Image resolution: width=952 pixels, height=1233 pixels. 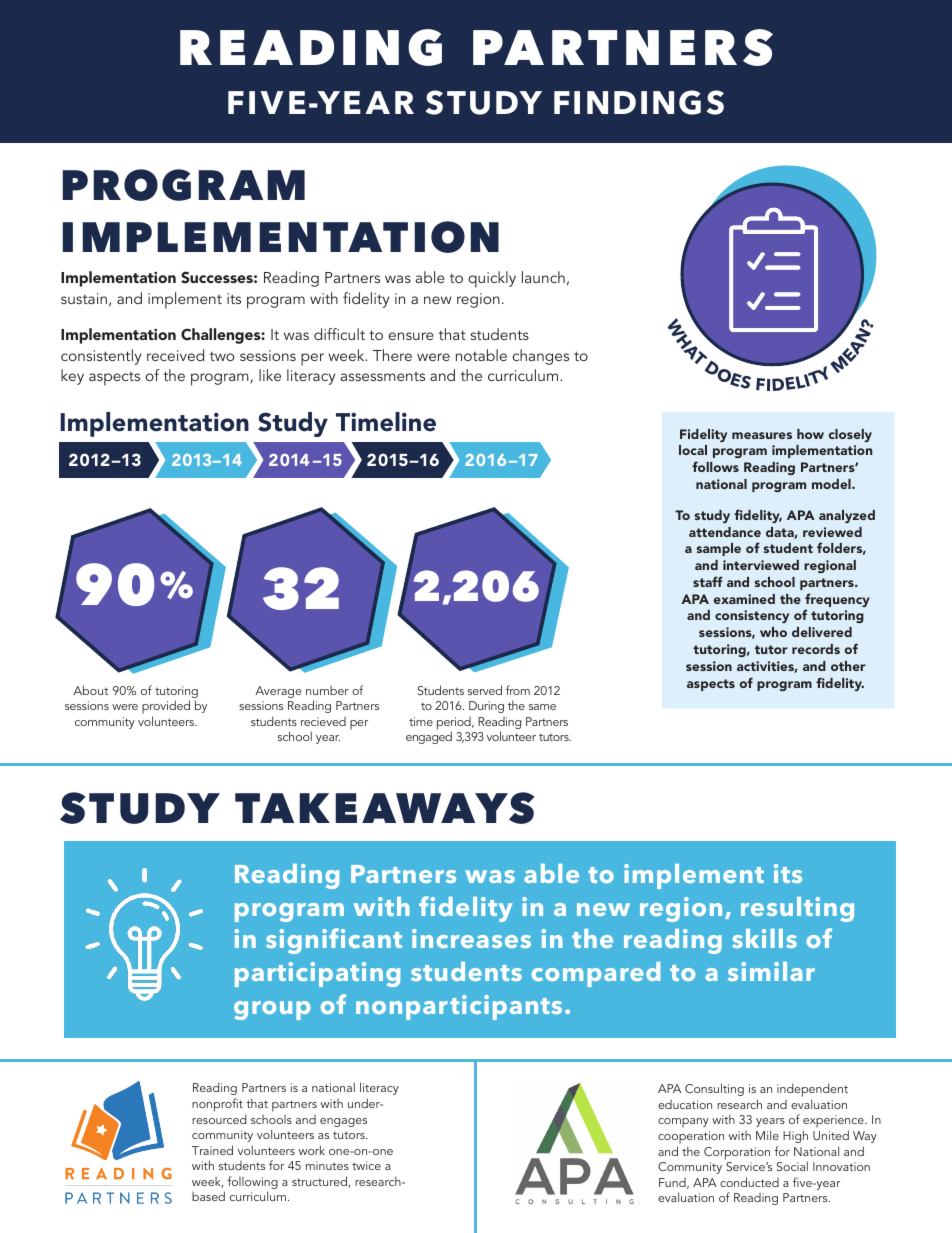 What do you see at coordinates (72, 377) in the screenshot?
I see `key` at bounding box center [72, 377].
